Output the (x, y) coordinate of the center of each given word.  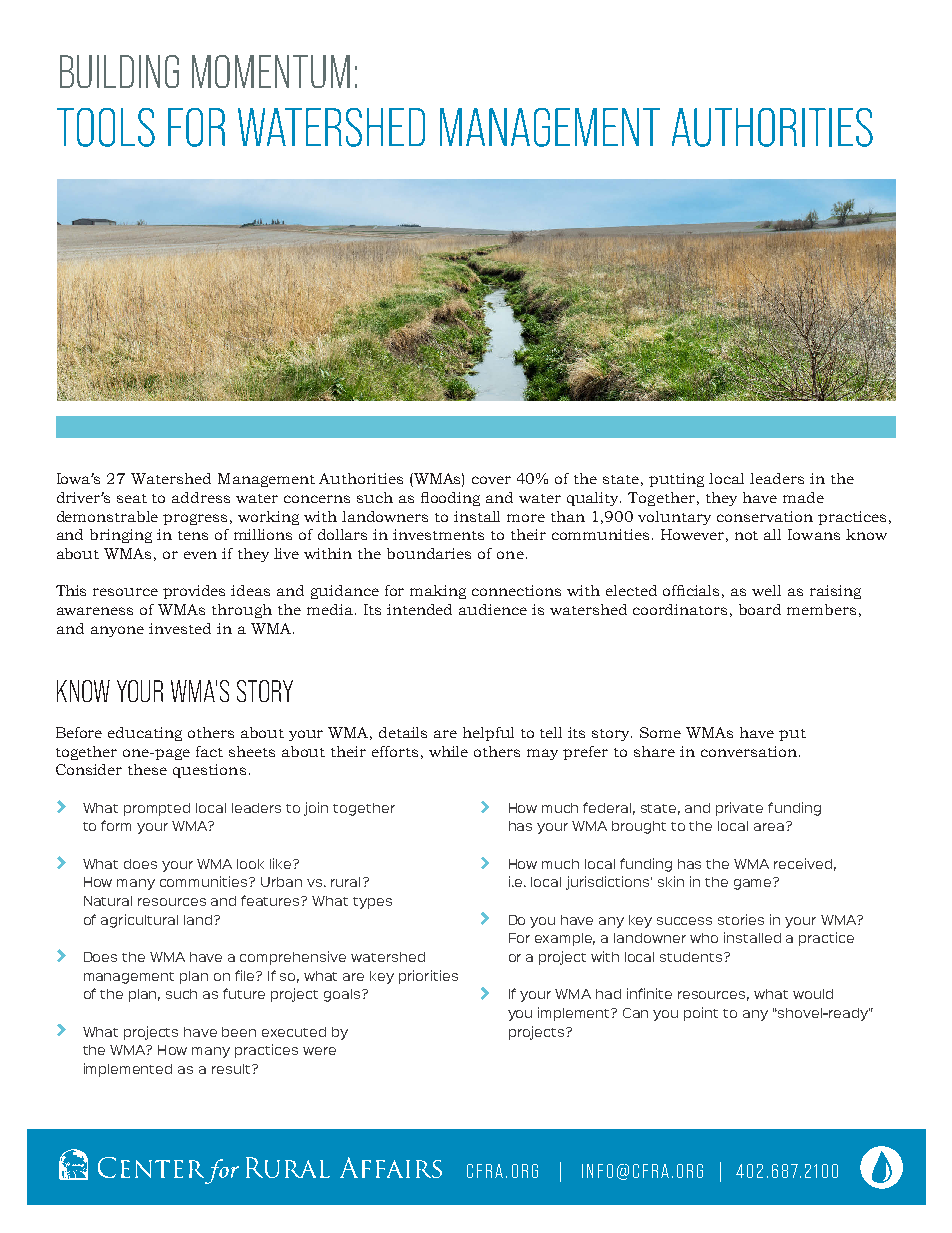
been (239, 1032)
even (200, 555)
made (803, 497)
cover (491, 480)
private (739, 809)
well (766, 590)
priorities (428, 977)
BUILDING (119, 71)
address (201, 497)
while (448, 751)
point (701, 1014)
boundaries (429, 553)
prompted (157, 809)
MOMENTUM (271, 71)
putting (676, 480)
